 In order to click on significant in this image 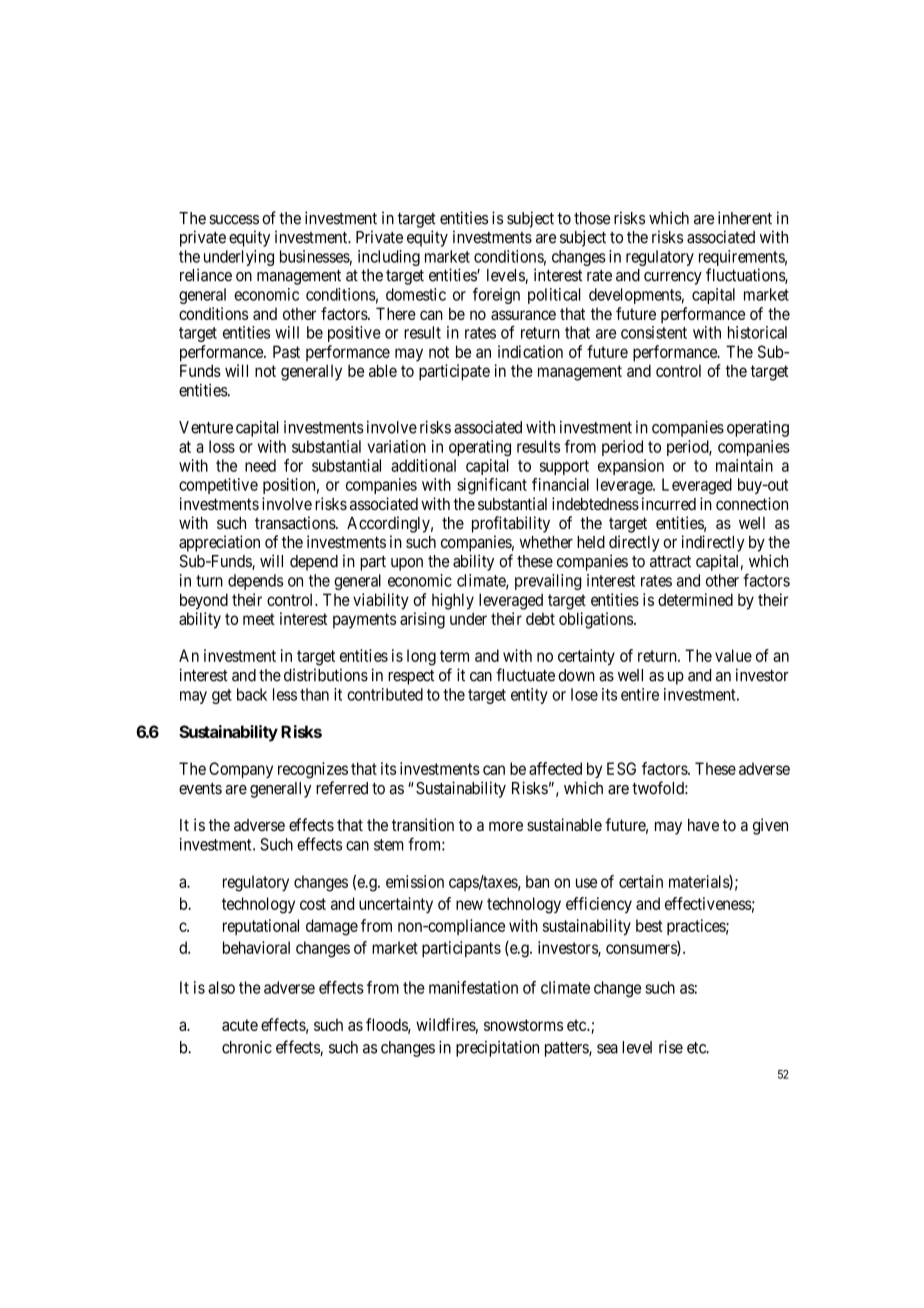, I will do `click(492, 486)`.
